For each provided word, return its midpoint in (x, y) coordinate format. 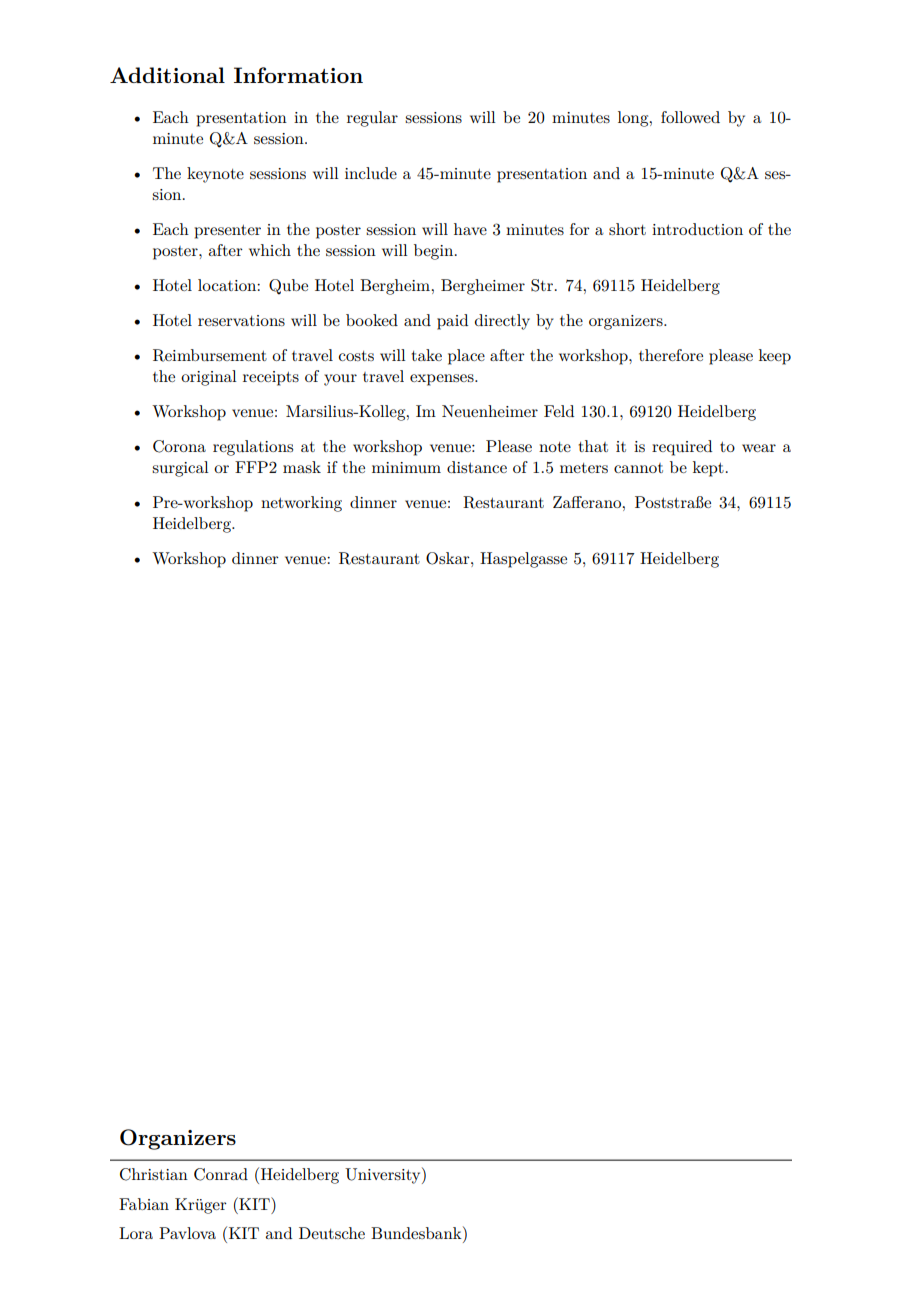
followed (690, 117)
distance (477, 467)
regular (372, 119)
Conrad (221, 1174)
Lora (136, 1233)
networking (301, 504)
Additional (167, 75)
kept (708, 469)
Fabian (144, 1204)
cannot (638, 468)
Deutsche (332, 1233)
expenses (443, 380)
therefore (671, 355)
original (209, 378)
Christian (154, 1174)
